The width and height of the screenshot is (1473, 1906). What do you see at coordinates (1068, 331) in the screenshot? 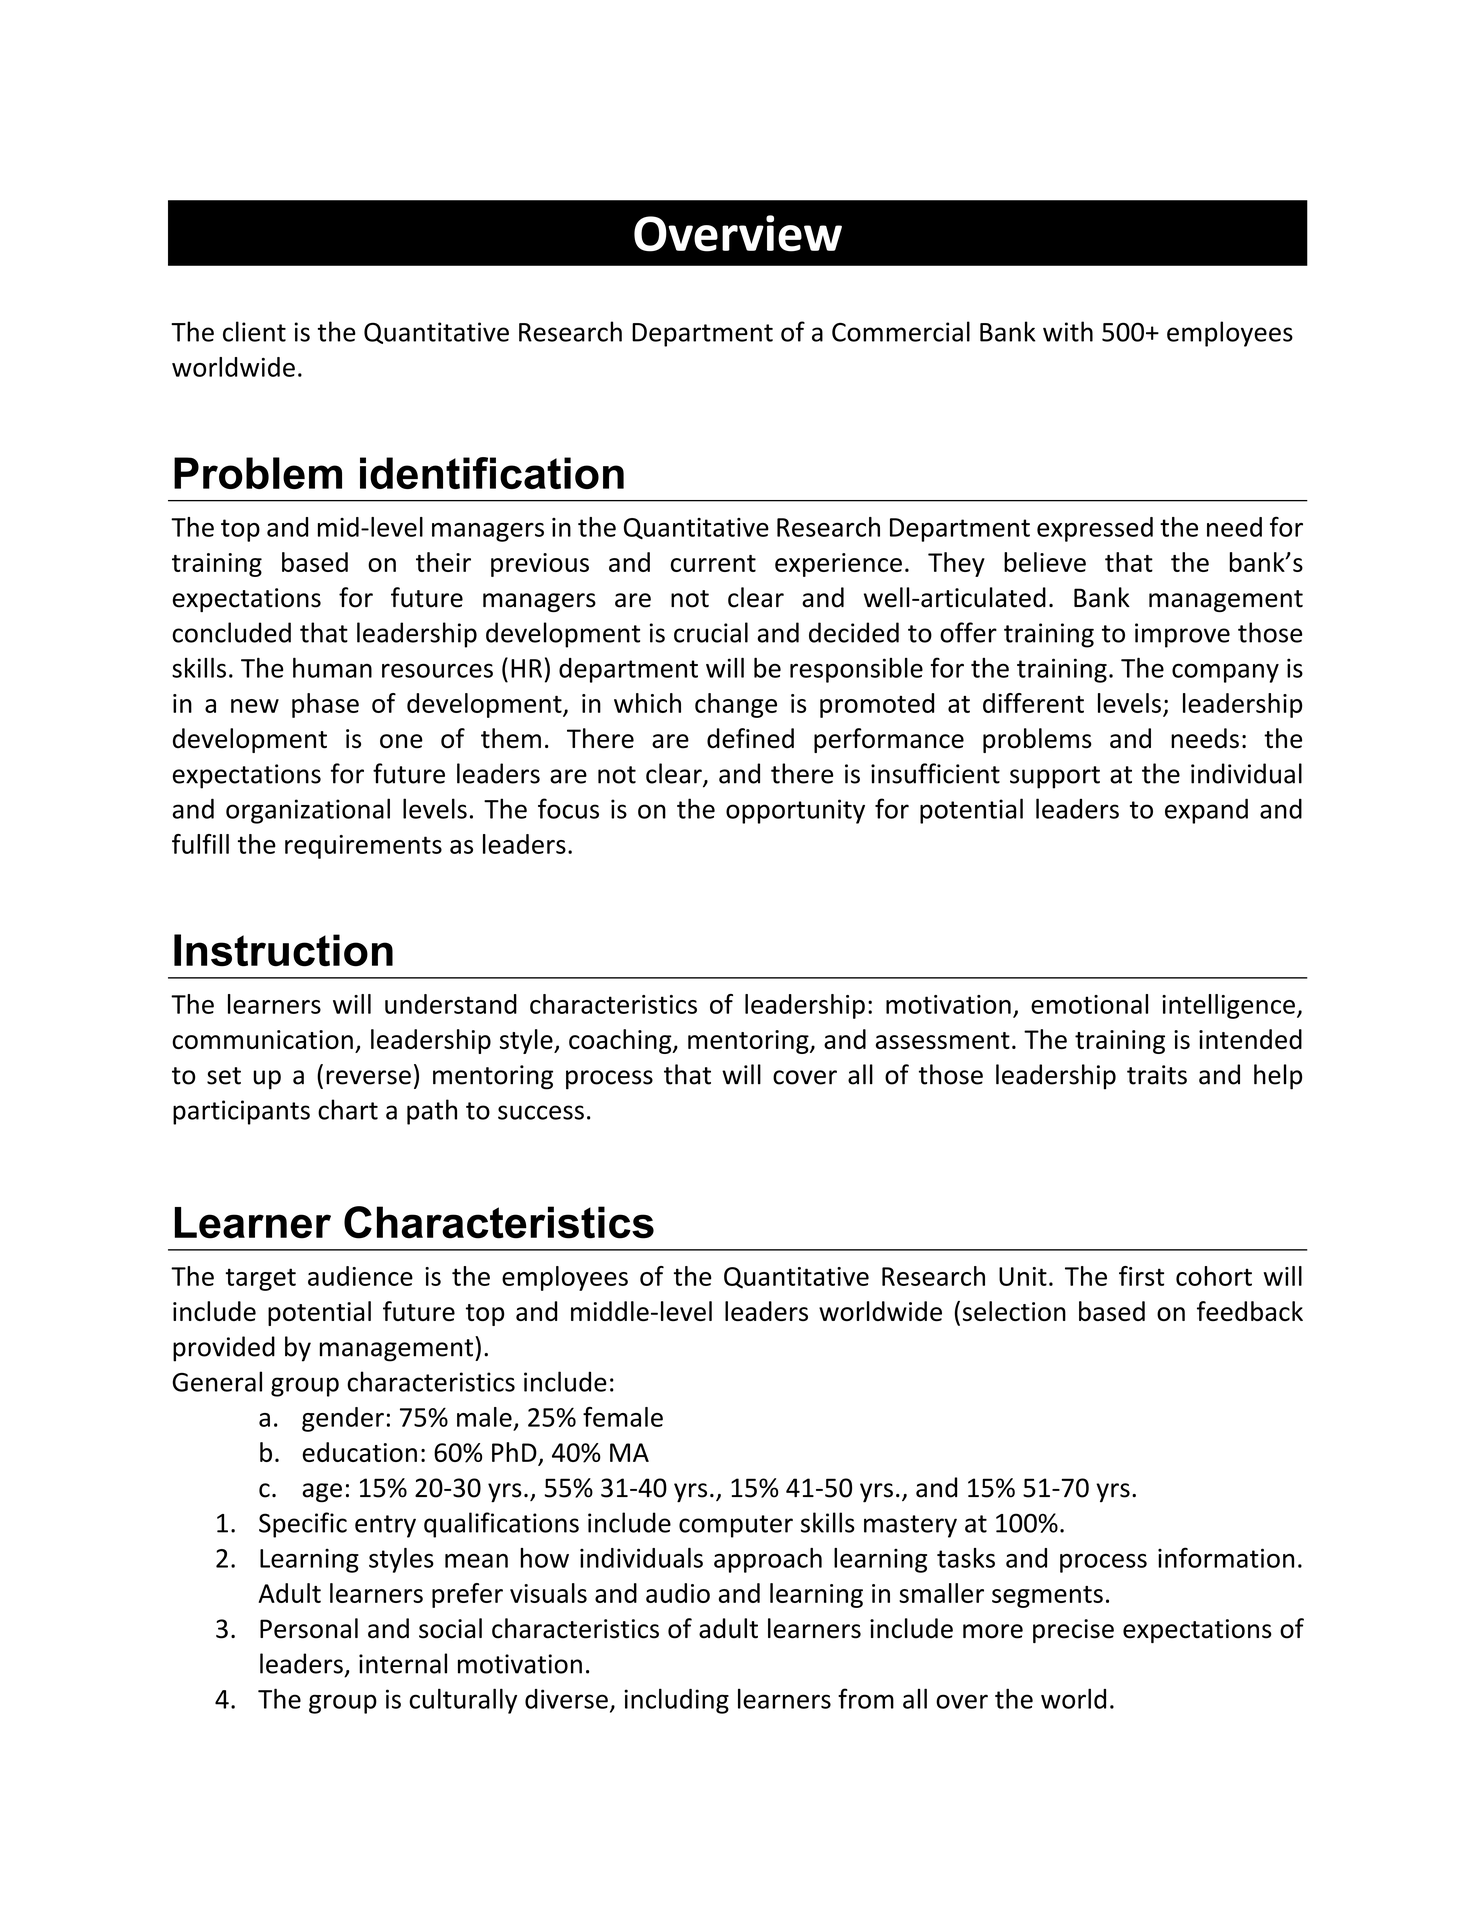
I see `with` at bounding box center [1068, 331].
